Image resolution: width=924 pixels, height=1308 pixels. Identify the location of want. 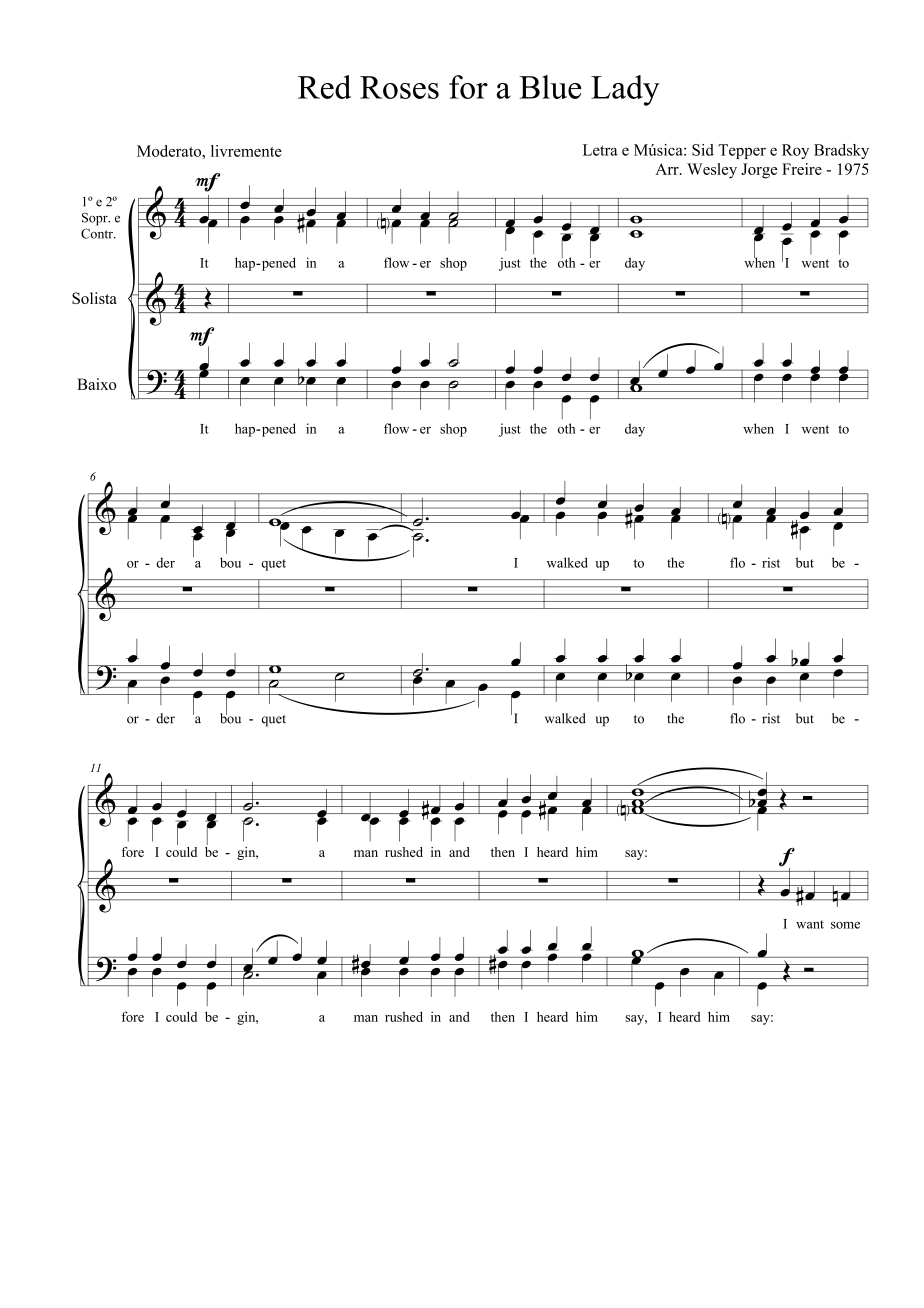
(810, 924).
